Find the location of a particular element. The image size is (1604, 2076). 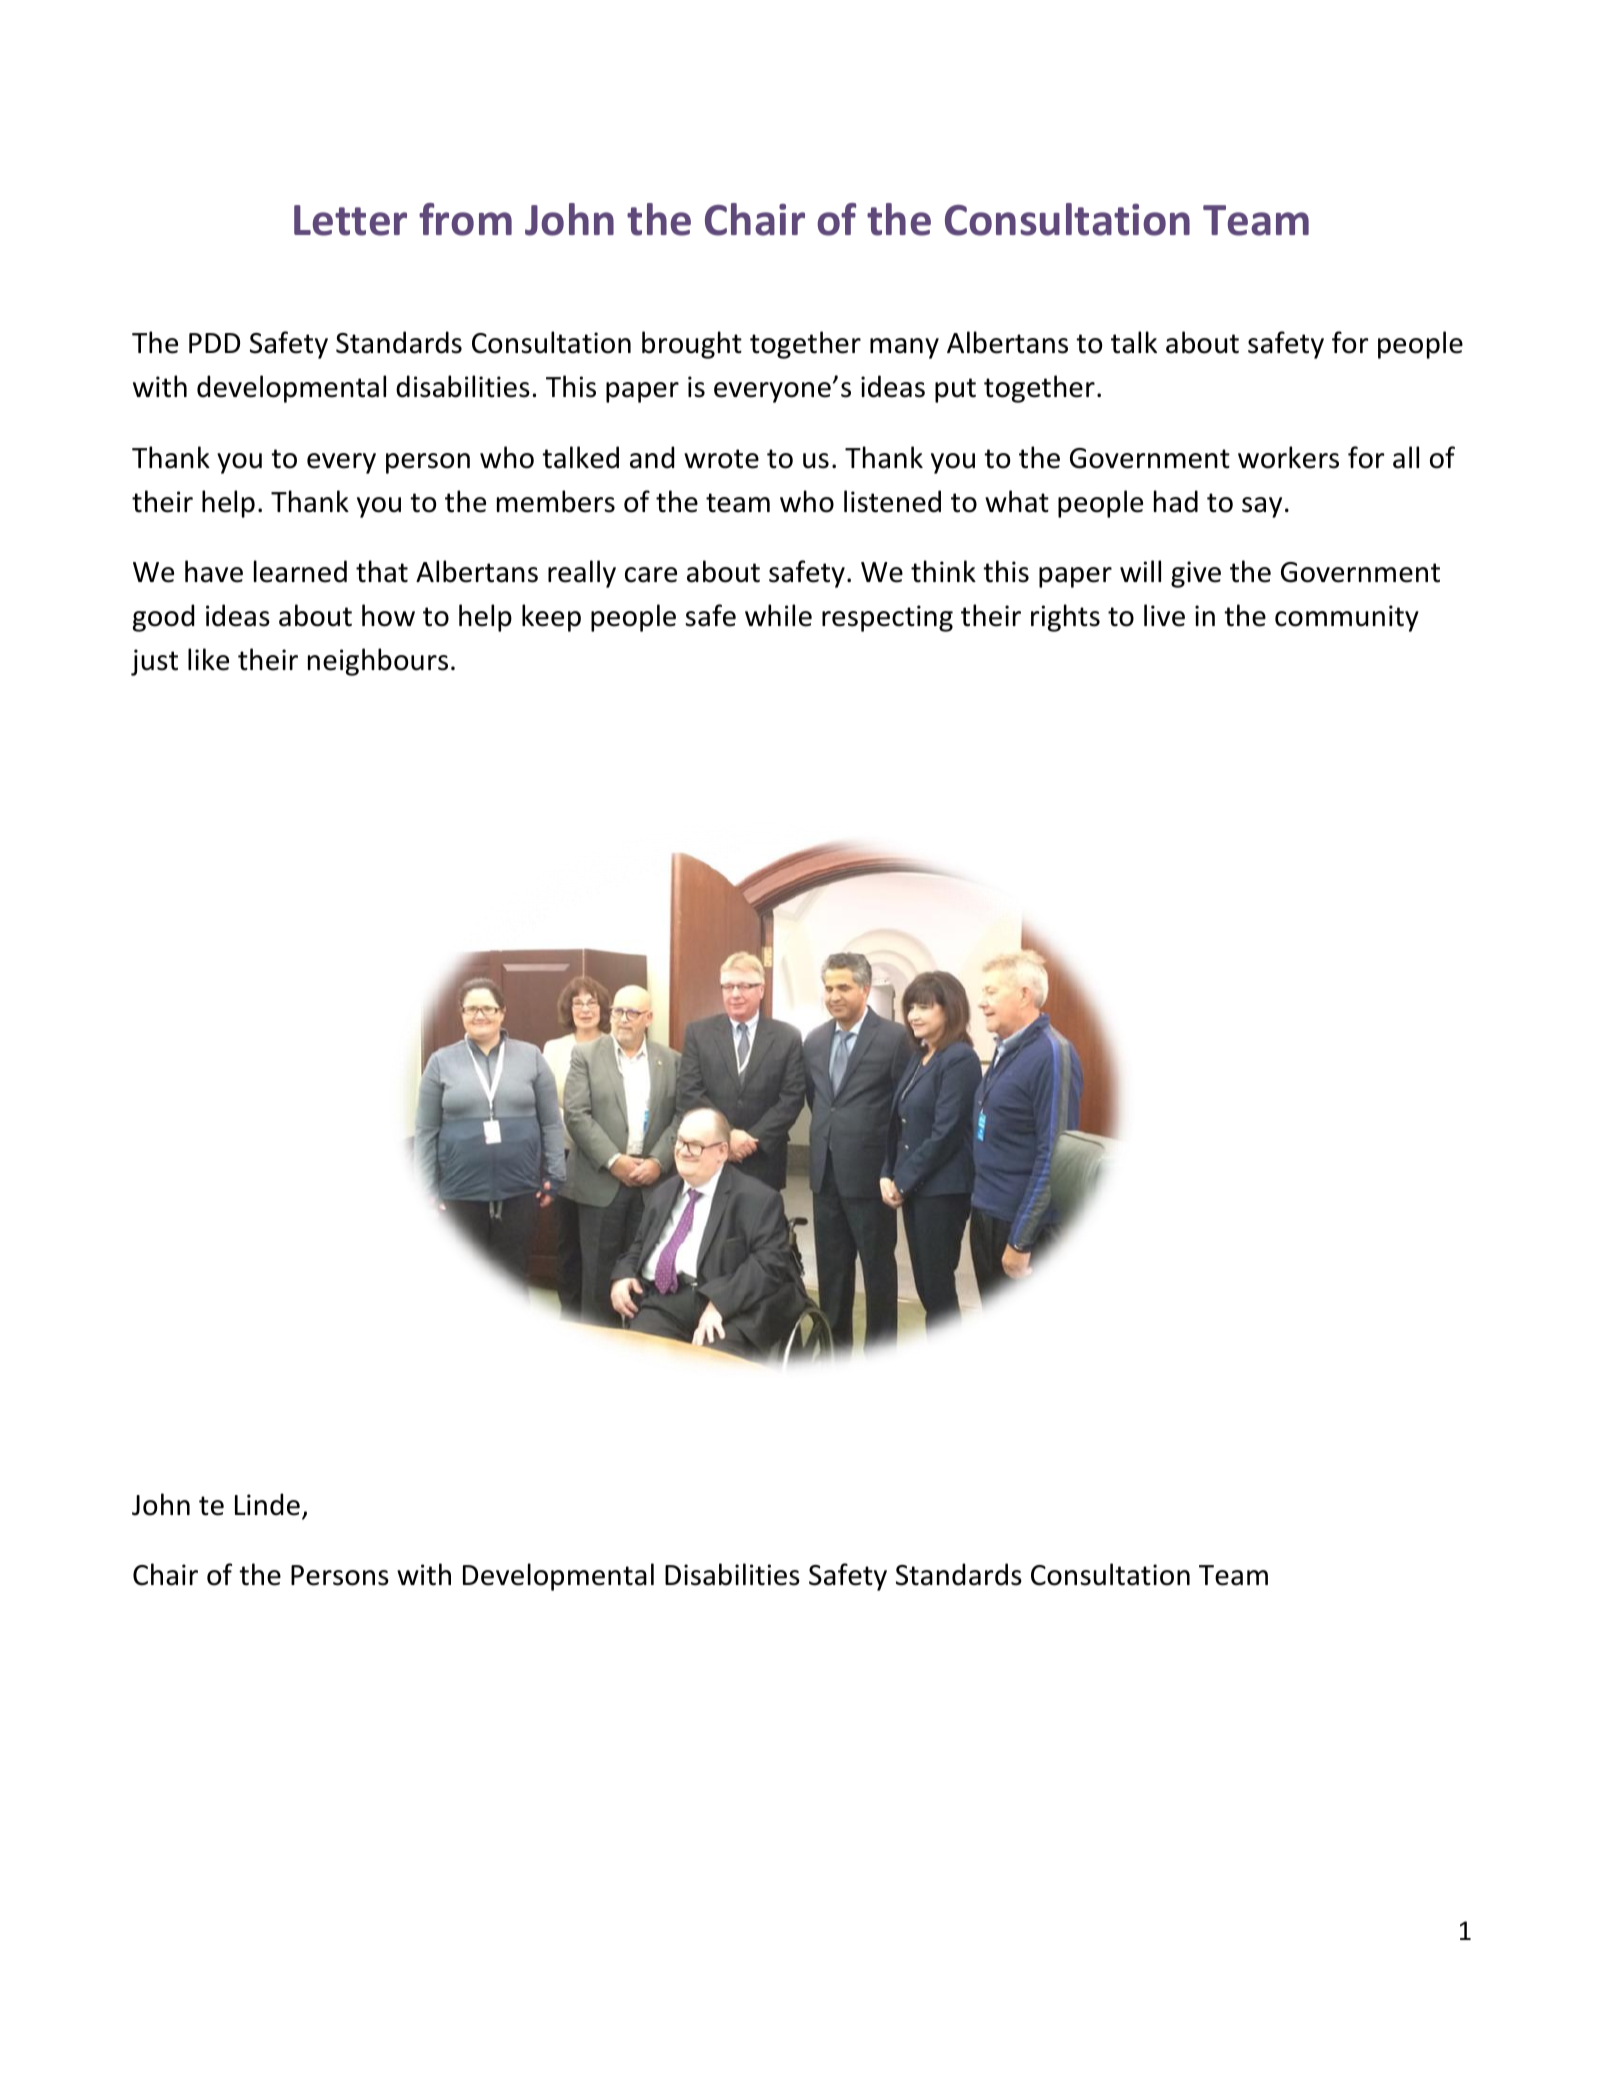

brought is located at coordinates (692, 345).
